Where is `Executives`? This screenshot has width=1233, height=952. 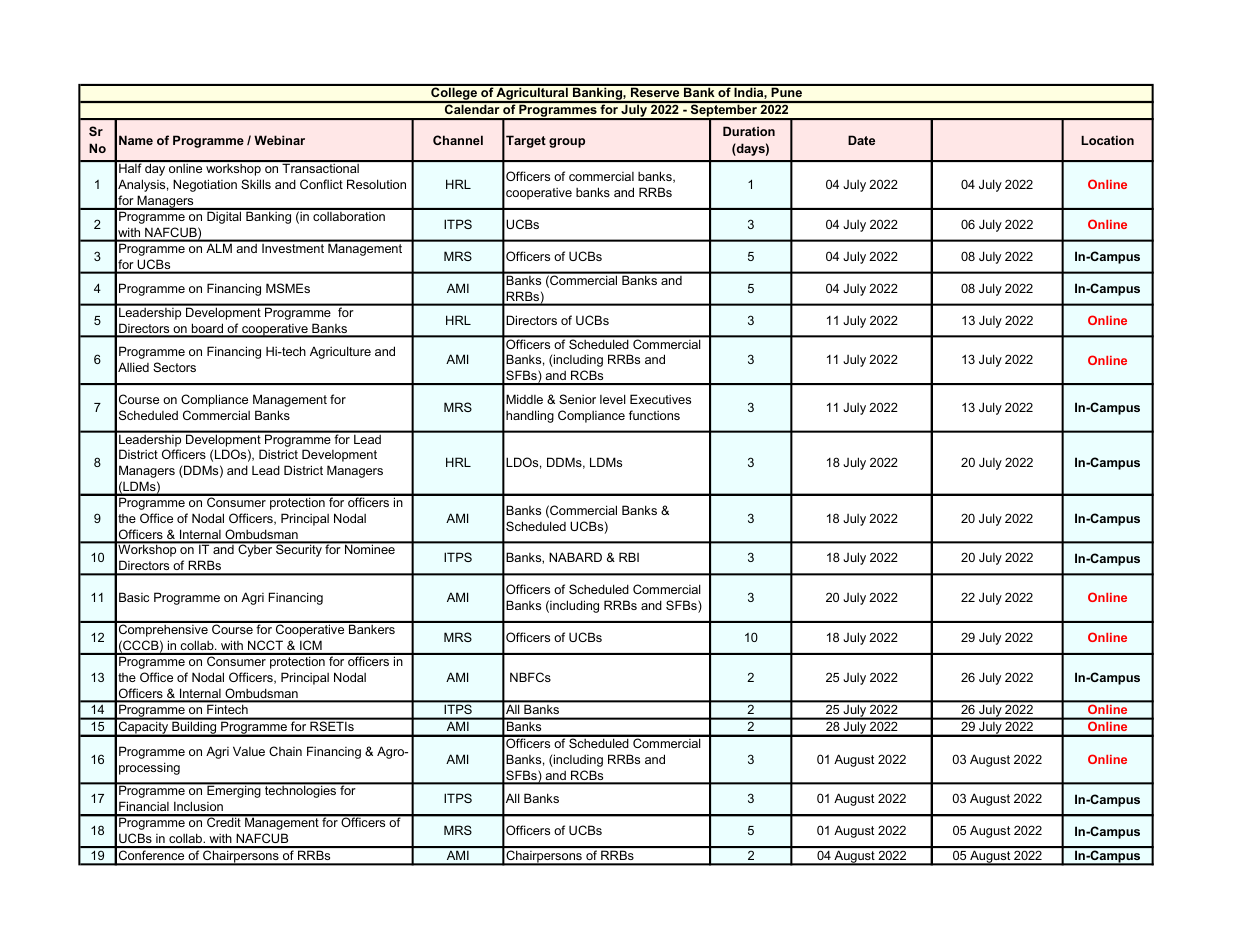
Executives is located at coordinates (660, 399).
